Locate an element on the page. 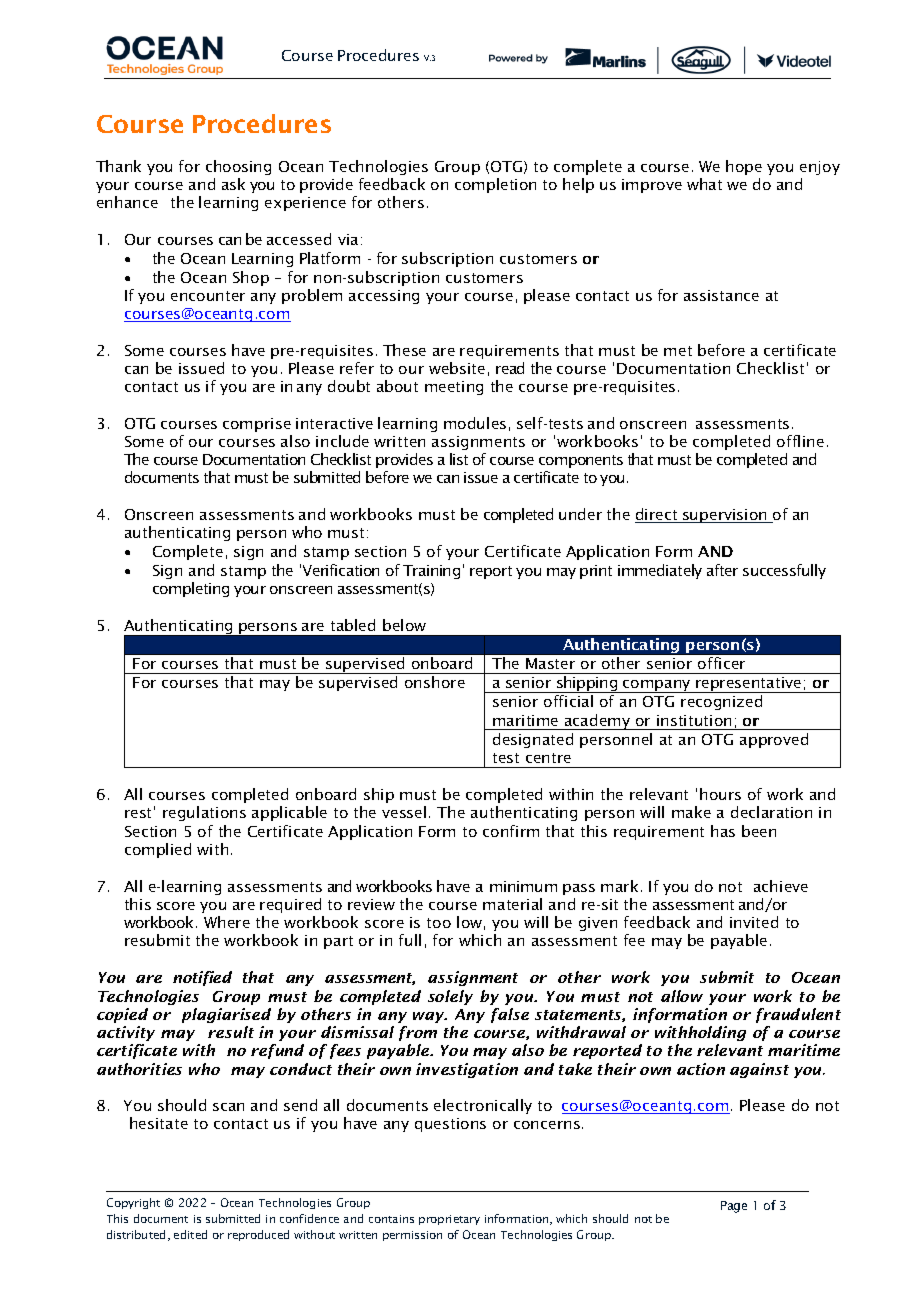 This page has height=1308, width=924. edited is located at coordinates (190, 1234).
